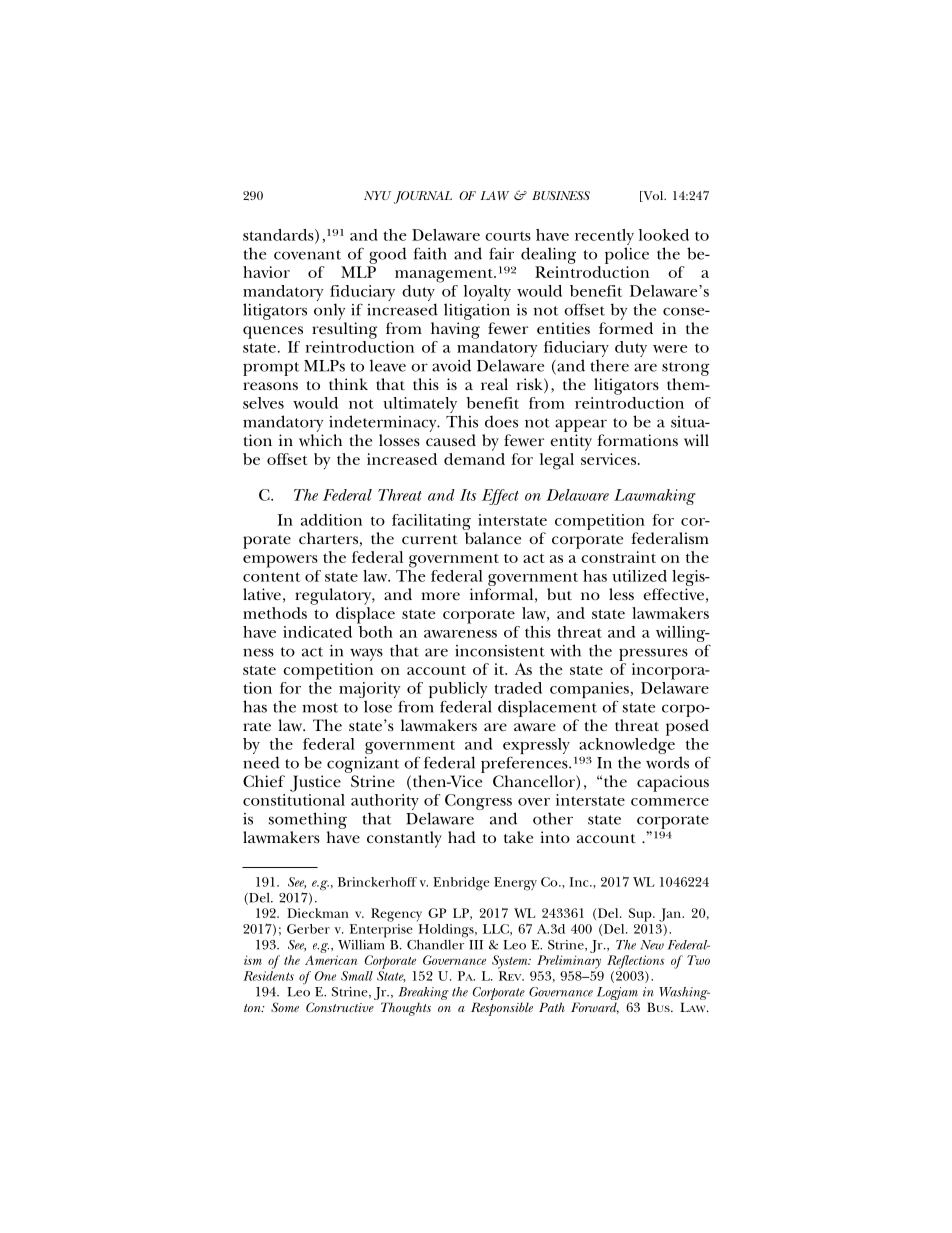 Image resolution: width=952 pixels, height=1233 pixels. I want to click on courts, so click(508, 236).
